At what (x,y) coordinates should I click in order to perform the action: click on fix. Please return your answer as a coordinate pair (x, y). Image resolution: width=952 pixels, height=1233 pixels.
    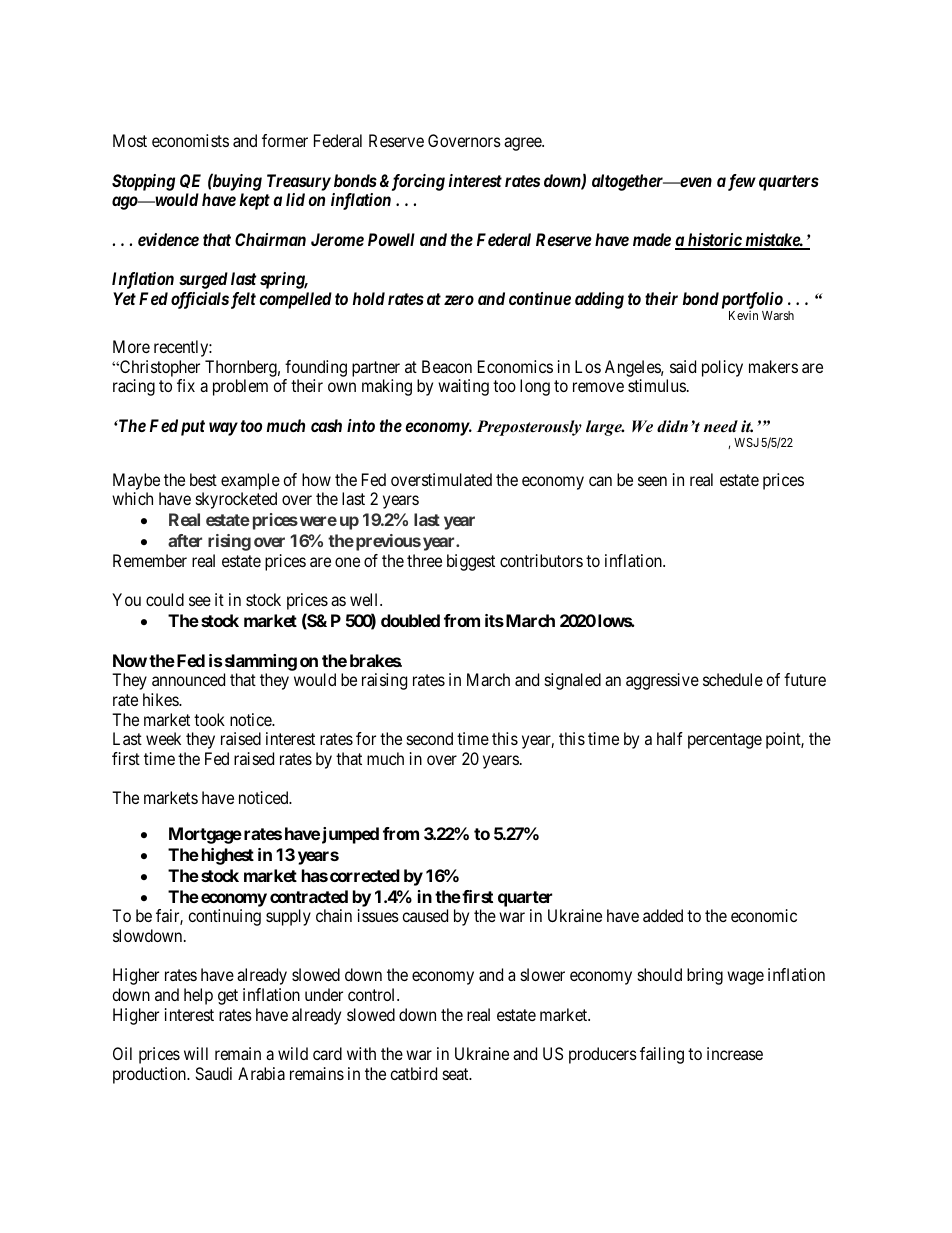
    Looking at the image, I should click on (186, 385).
